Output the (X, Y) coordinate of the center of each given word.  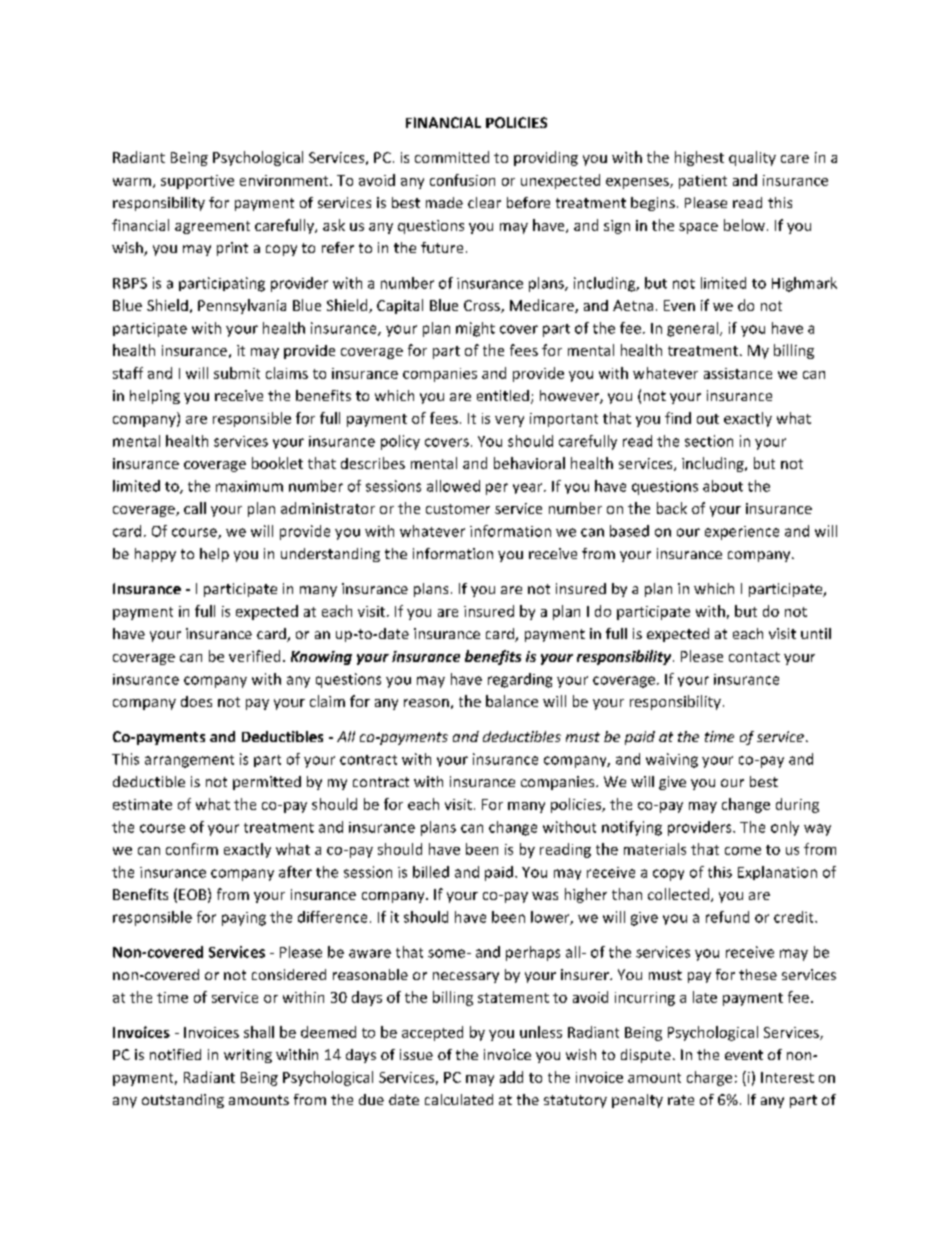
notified (175, 1054)
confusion (462, 180)
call (195, 508)
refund (727, 917)
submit (237, 373)
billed (431, 872)
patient (703, 182)
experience (742, 533)
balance (512, 701)
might (475, 329)
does (196, 701)
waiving (672, 760)
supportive (197, 182)
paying (244, 919)
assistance (738, 373)
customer (458, 509)
